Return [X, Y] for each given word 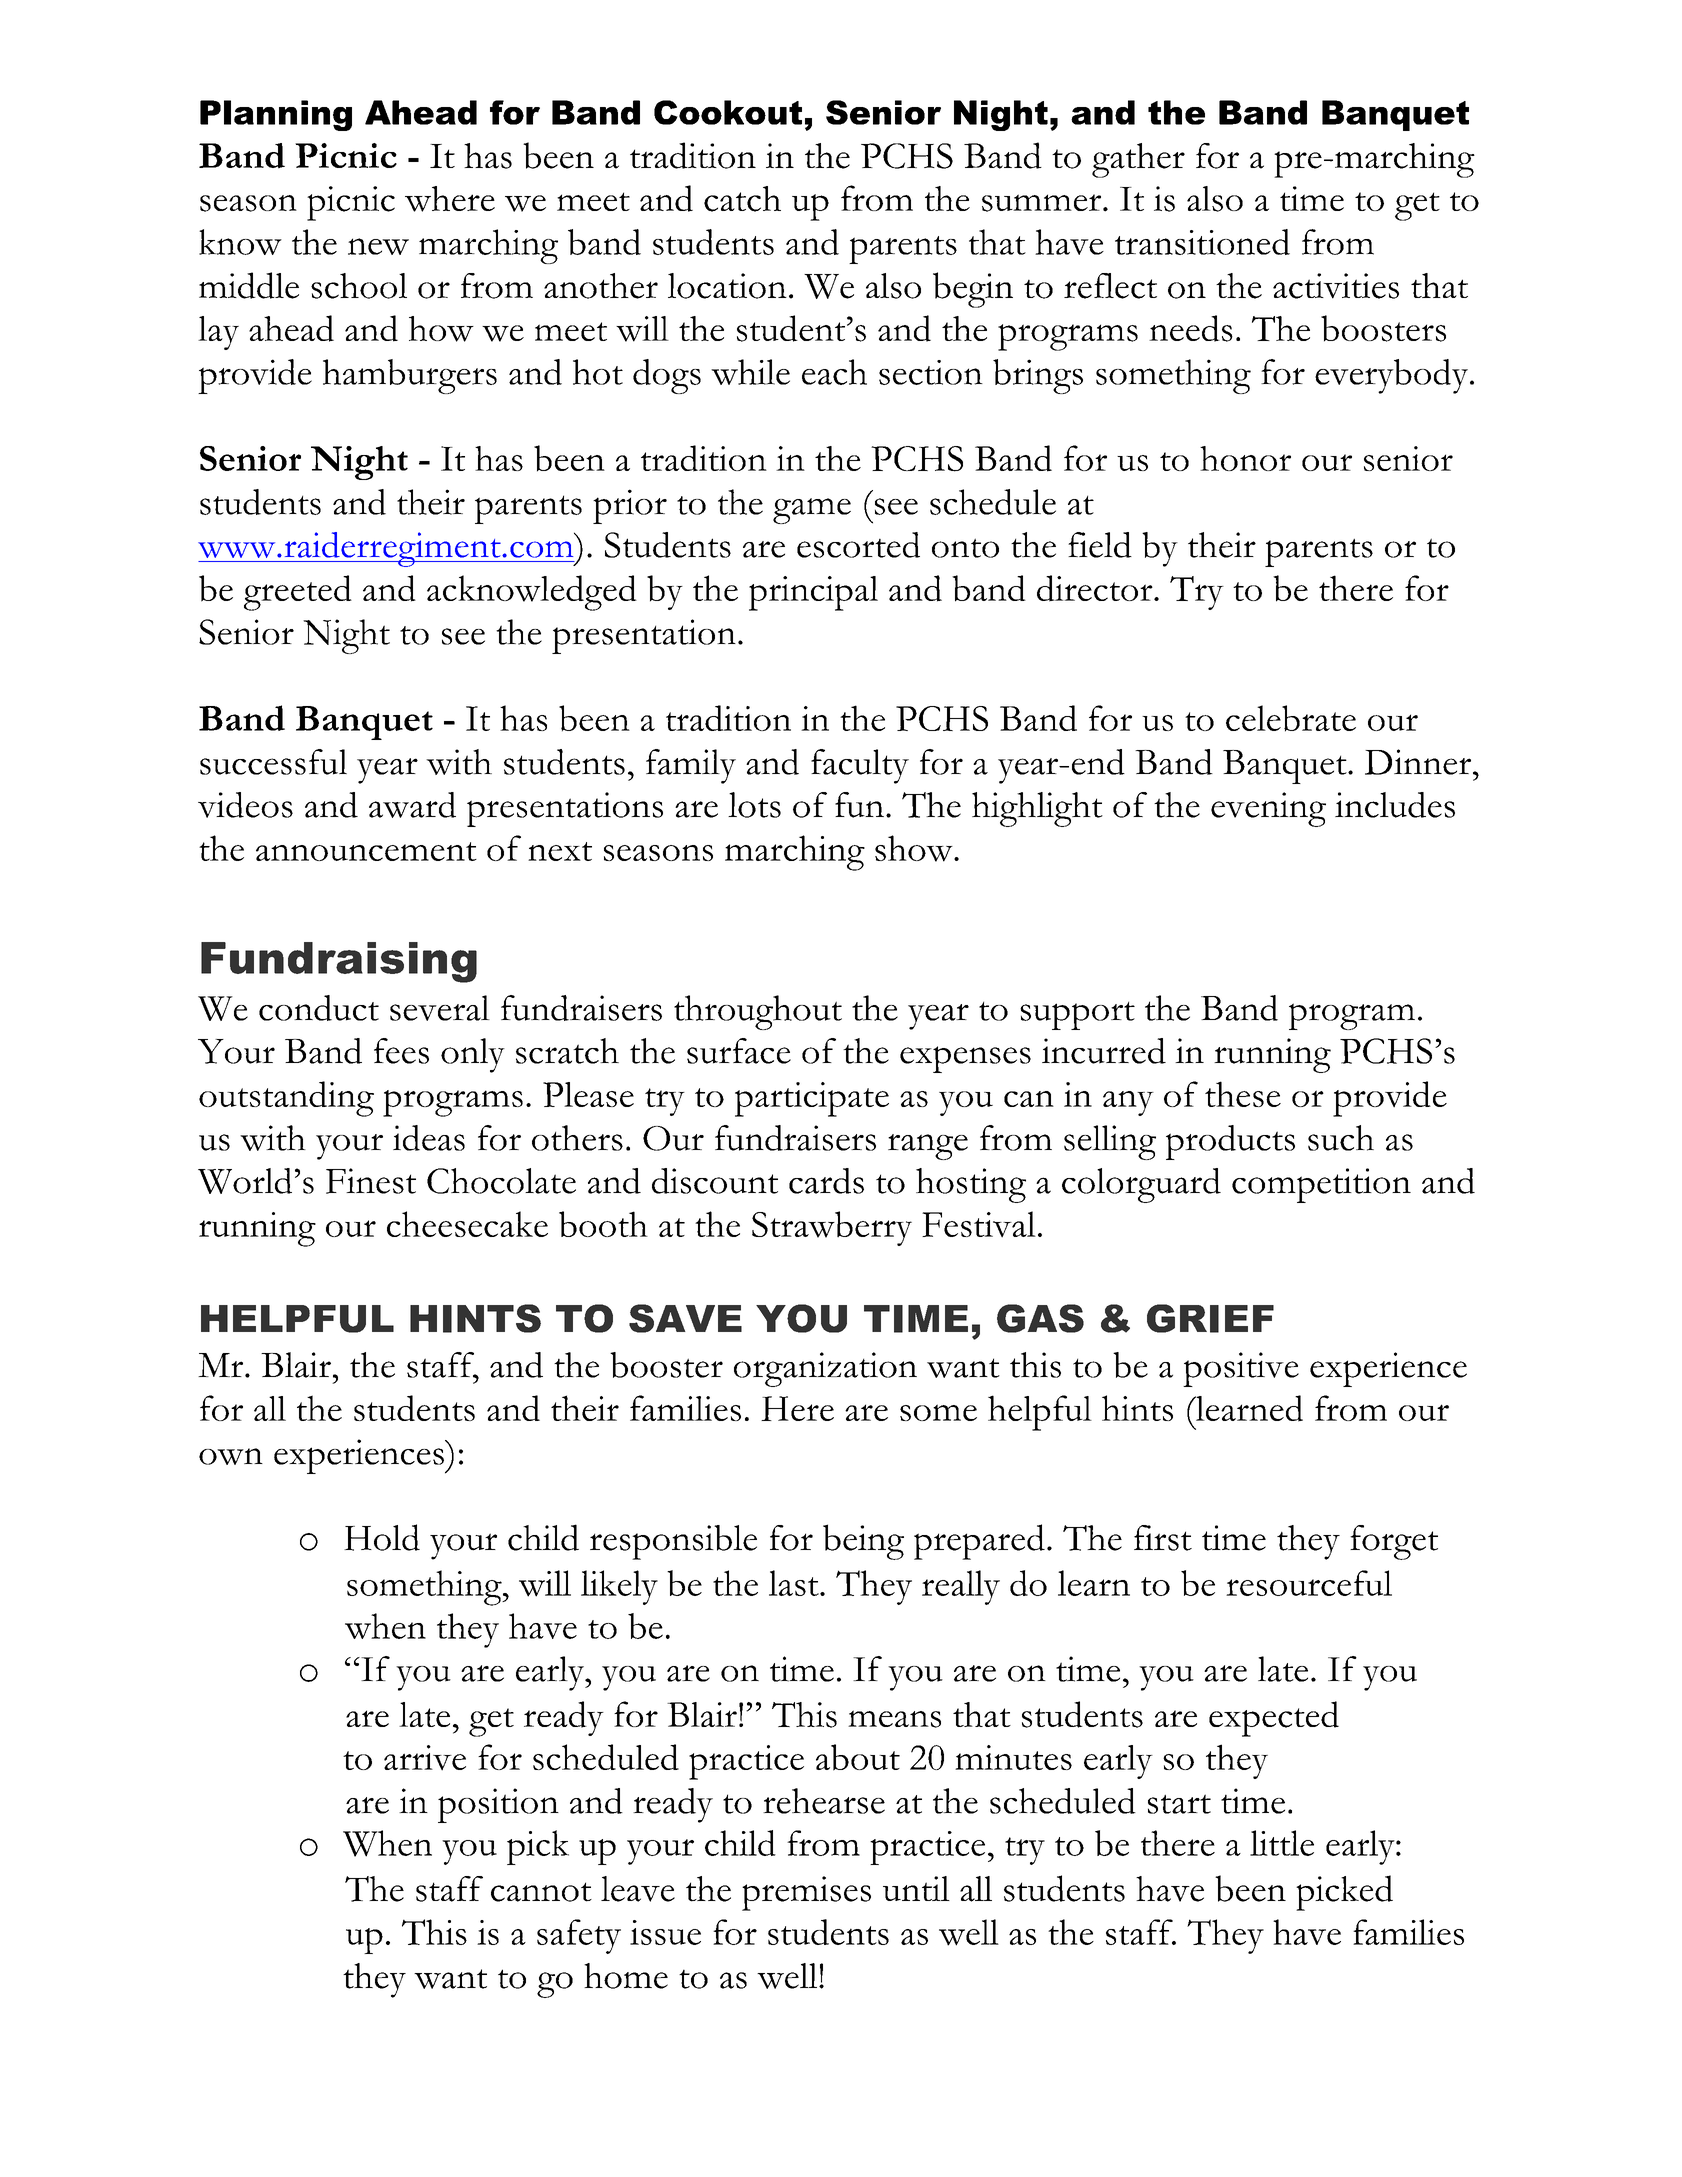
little [1282, 1843]
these [1243, 1094]
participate [812, 1099]
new [378, 246]
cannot [541, 1892]
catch [742, 199]
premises [806, 1893]
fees [401, 1051]
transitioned [1202, 242]
